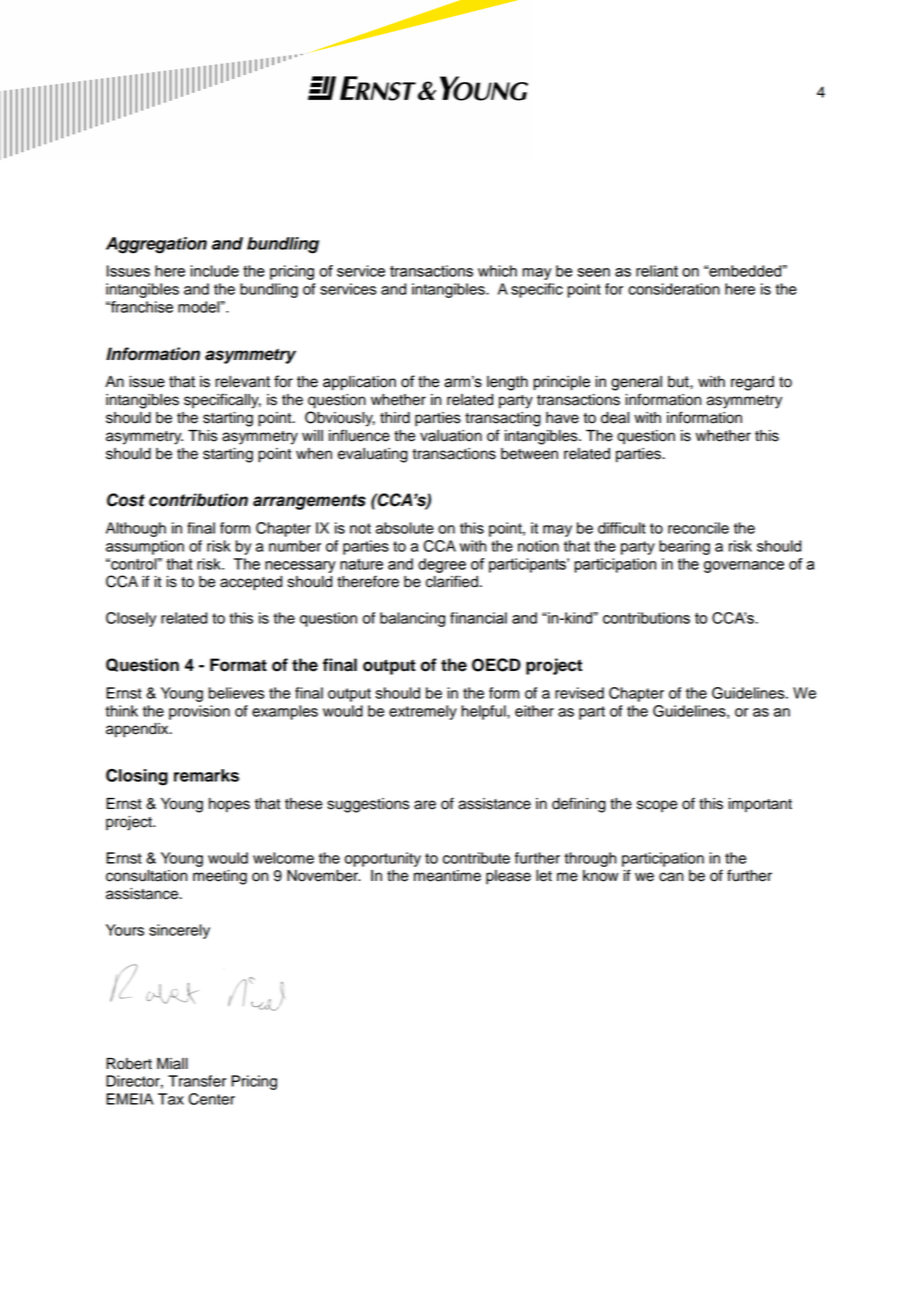 This page has width=924, height=1308. What do you see at coordinates (496, 665) in the page?
I see `OECD` at bounding box center [496, 665].
